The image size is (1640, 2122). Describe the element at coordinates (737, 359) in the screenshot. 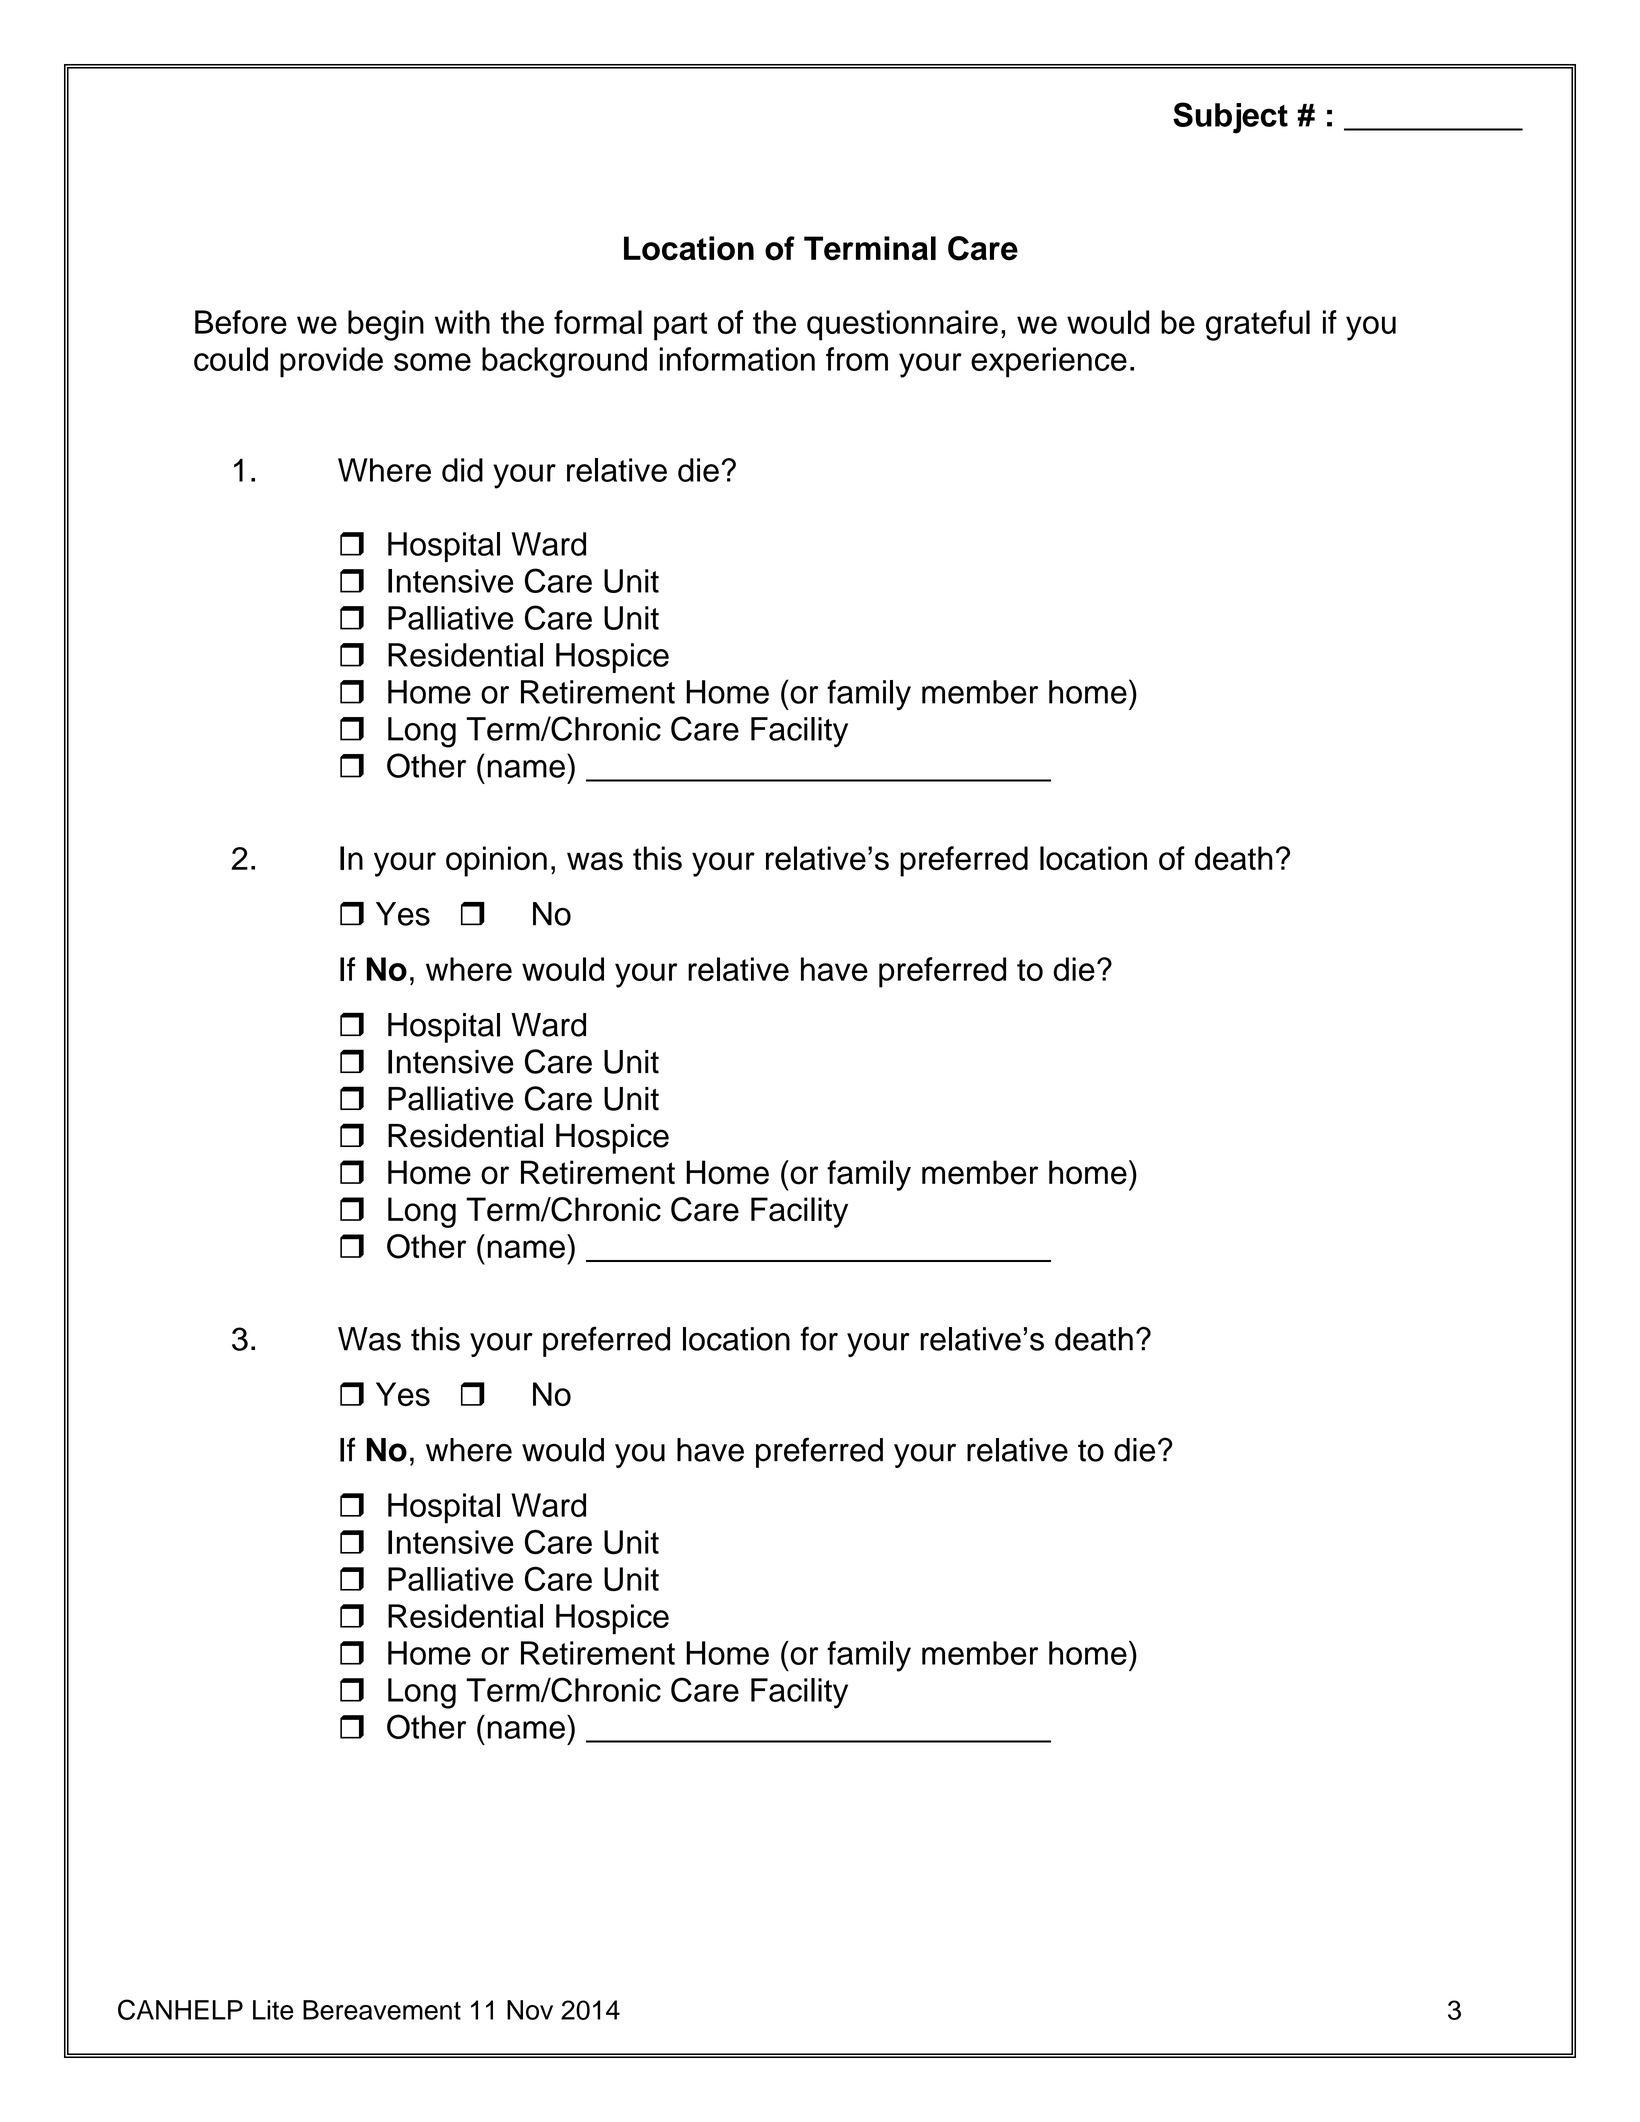

I see `information` at that location.
